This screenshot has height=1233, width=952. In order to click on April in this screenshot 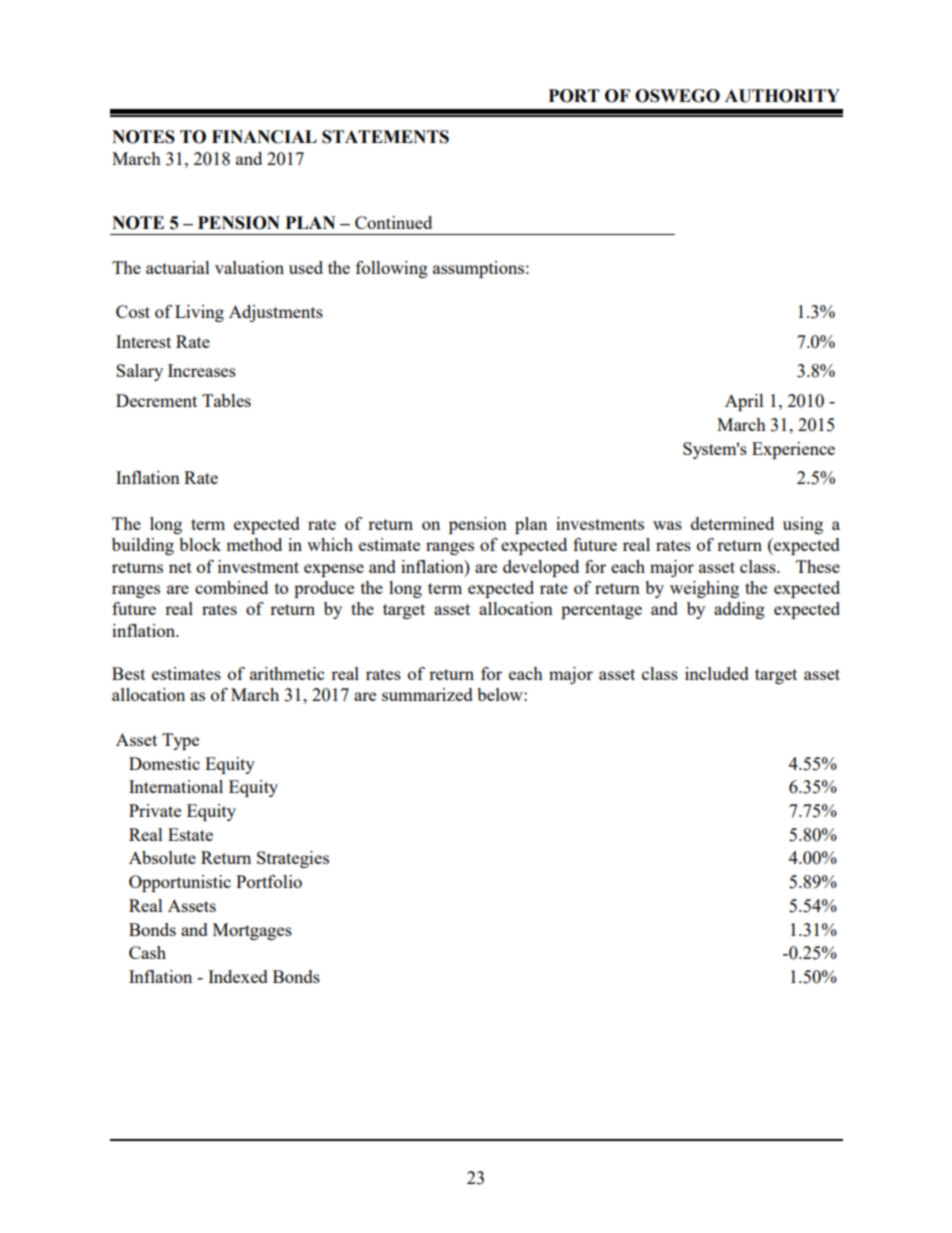, I will do `click(744, 402)`.
